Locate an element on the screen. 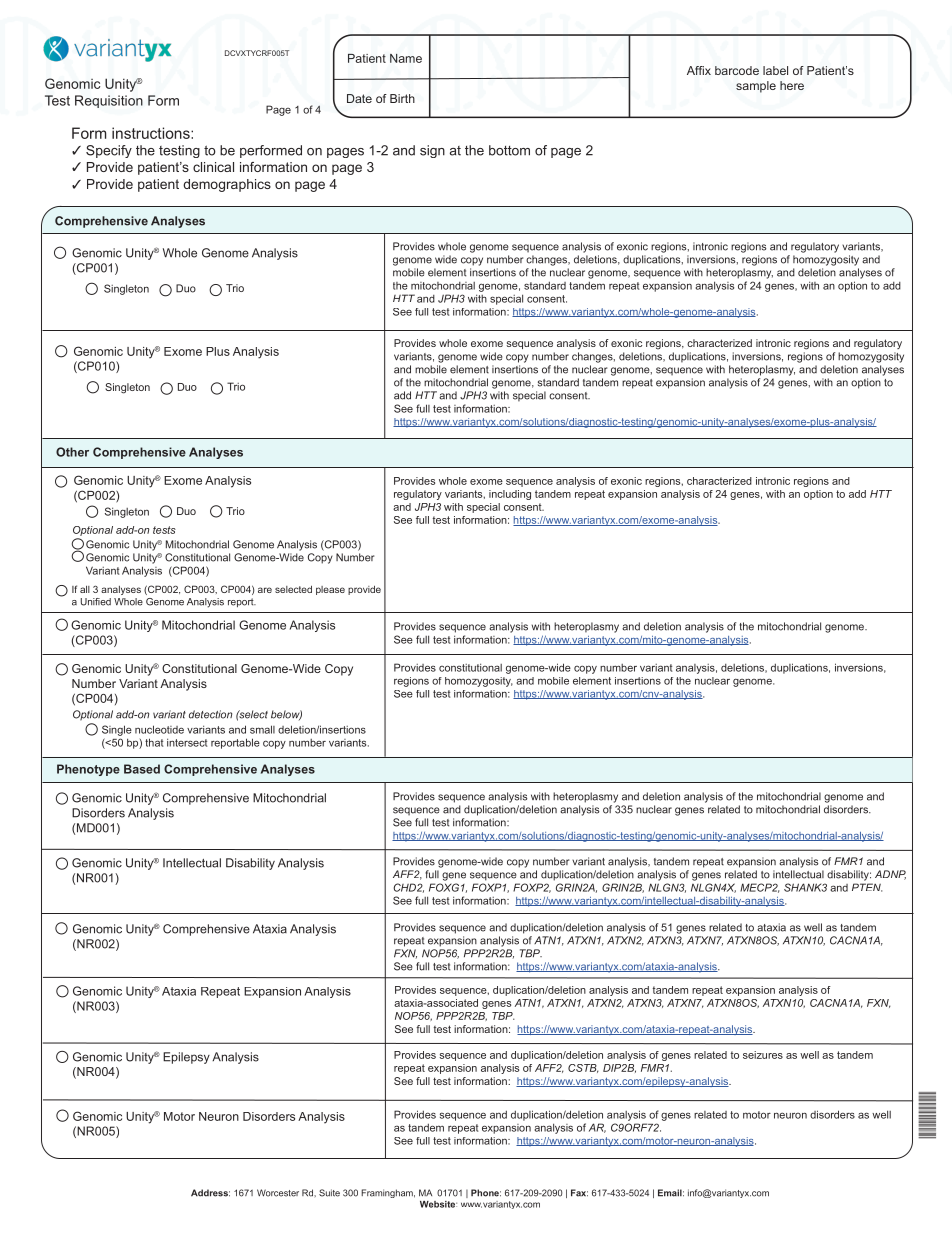 Image resolution: width=952 pixels, height=1233 pixels. PTEN is located at coordinates (867, 887).
